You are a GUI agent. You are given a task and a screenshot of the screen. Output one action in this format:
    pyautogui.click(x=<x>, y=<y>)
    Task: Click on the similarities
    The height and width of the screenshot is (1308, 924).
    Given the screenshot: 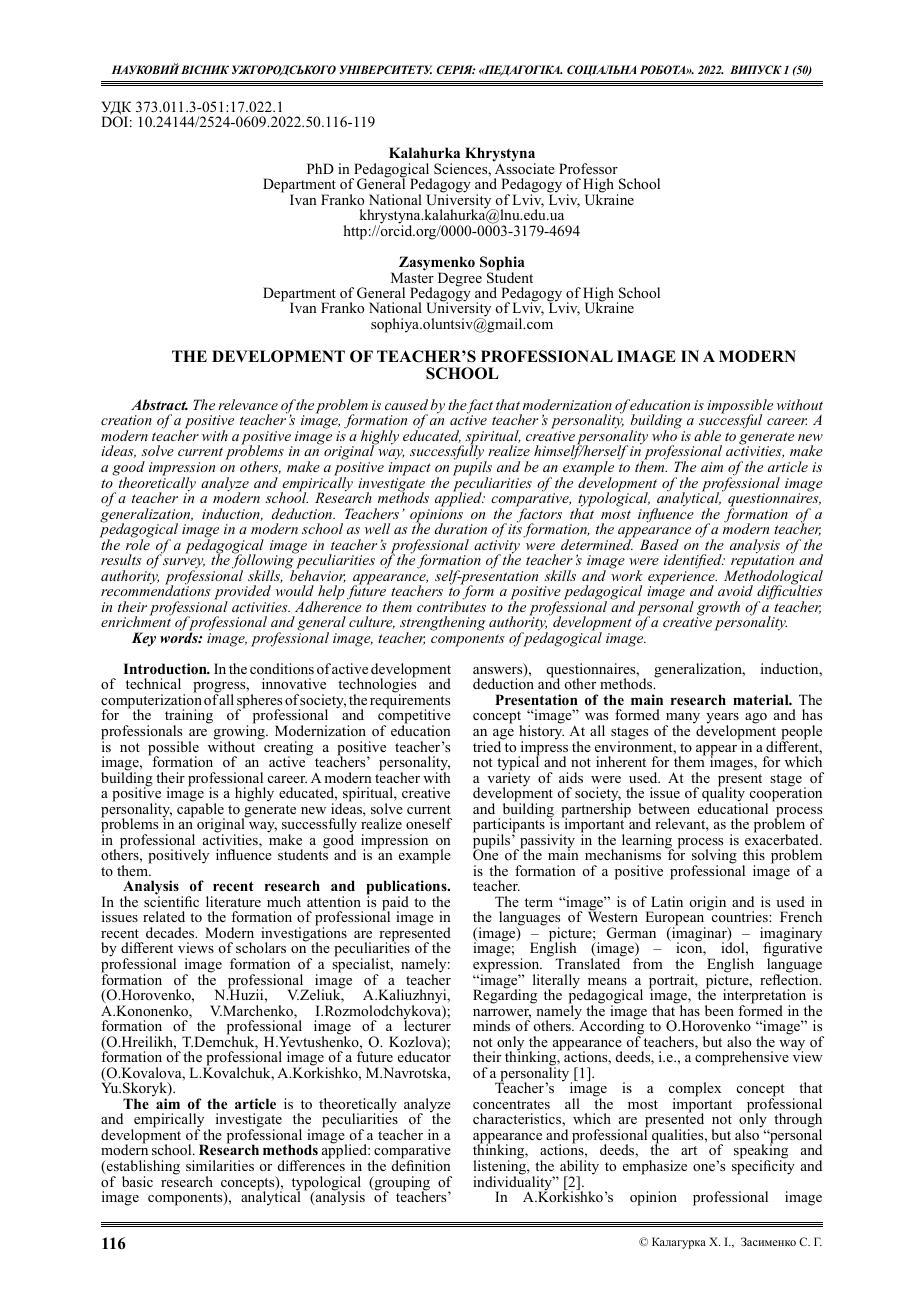 What is the action you would take?
    pyautogui.click(x=220, y=1165)
